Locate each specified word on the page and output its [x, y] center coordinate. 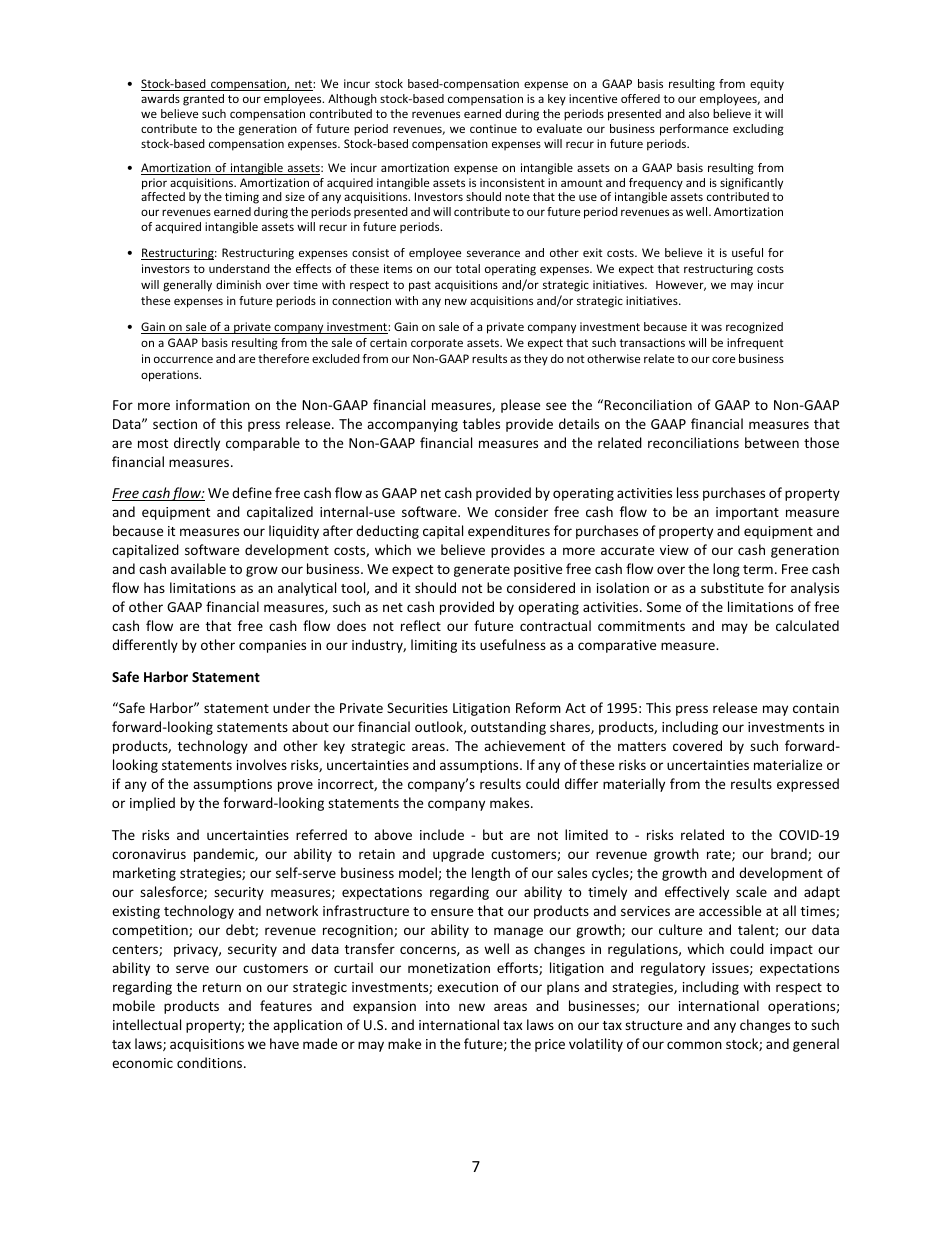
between [772, 442]
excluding [758, 130]
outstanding [508, 728]
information [213, 404]
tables [481, 423]
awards [160, 98]
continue [493, 128]
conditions [211, 1062]
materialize [788, 764]
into [438, 1006]
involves [262, 764]
